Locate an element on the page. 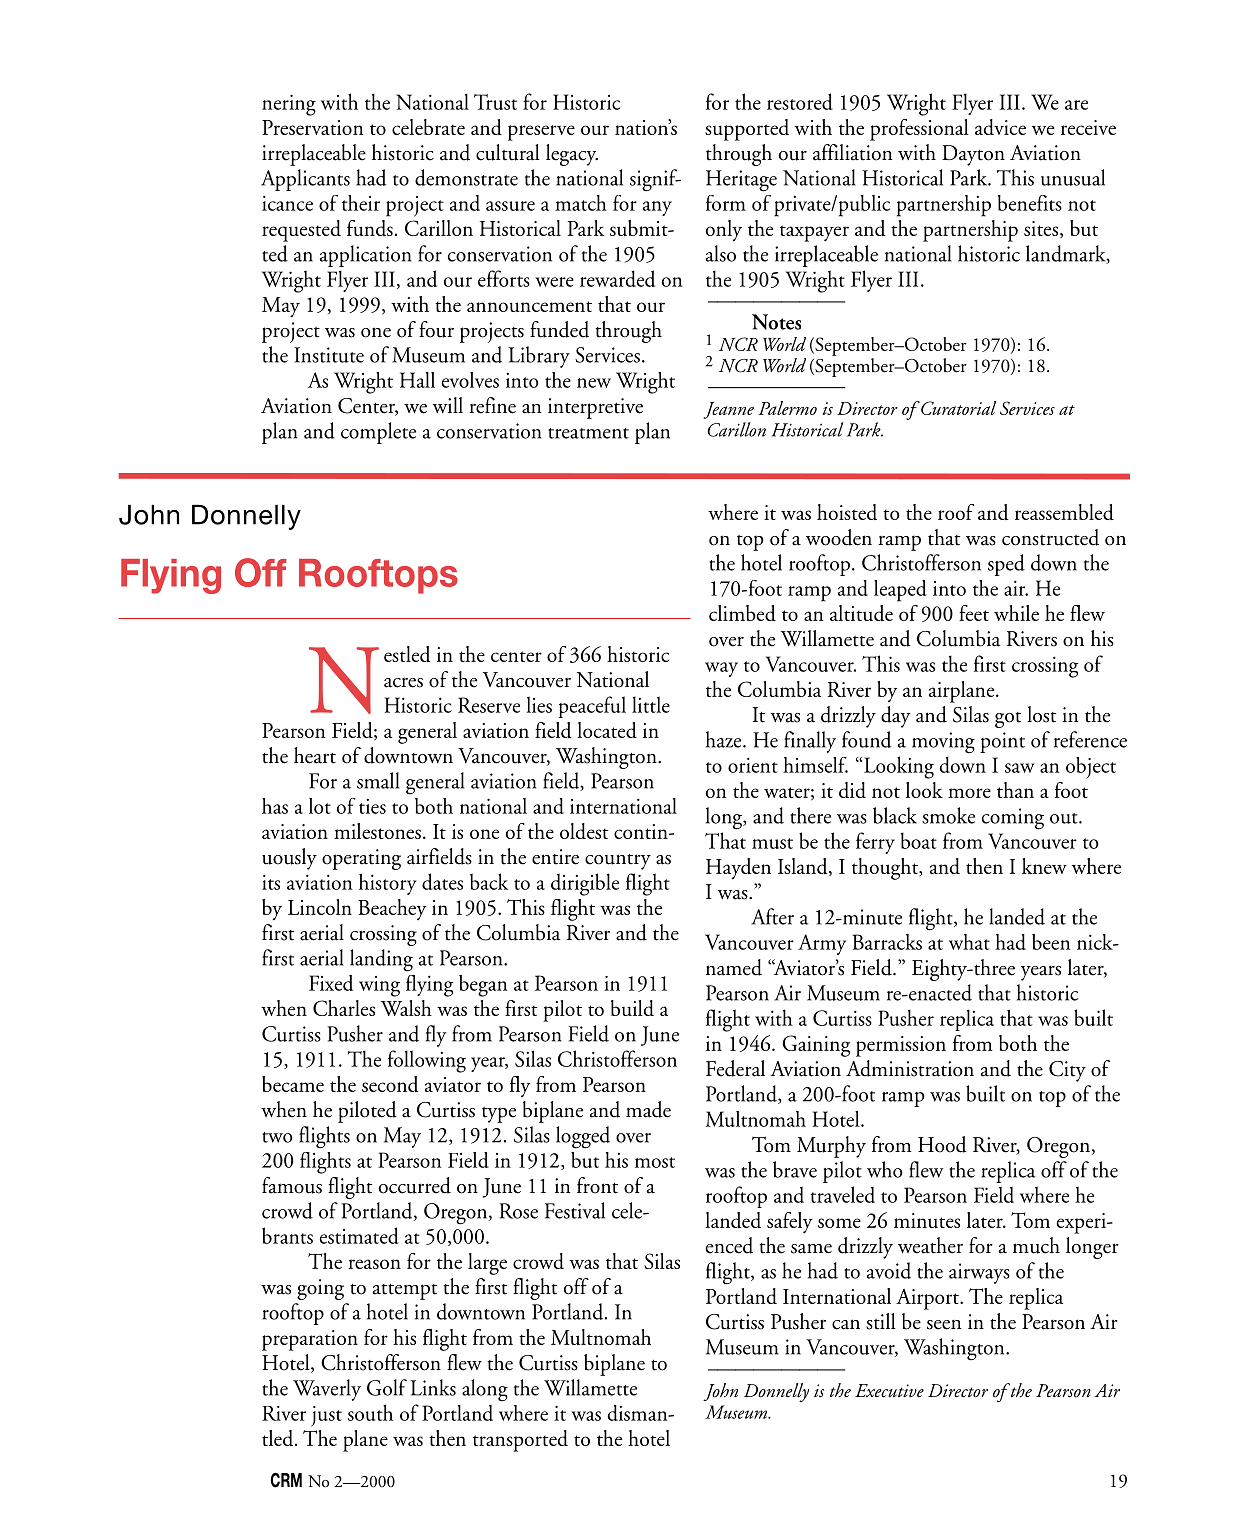 This document has height=1540, width=1253. second is located at coordinates (390, 1084).
